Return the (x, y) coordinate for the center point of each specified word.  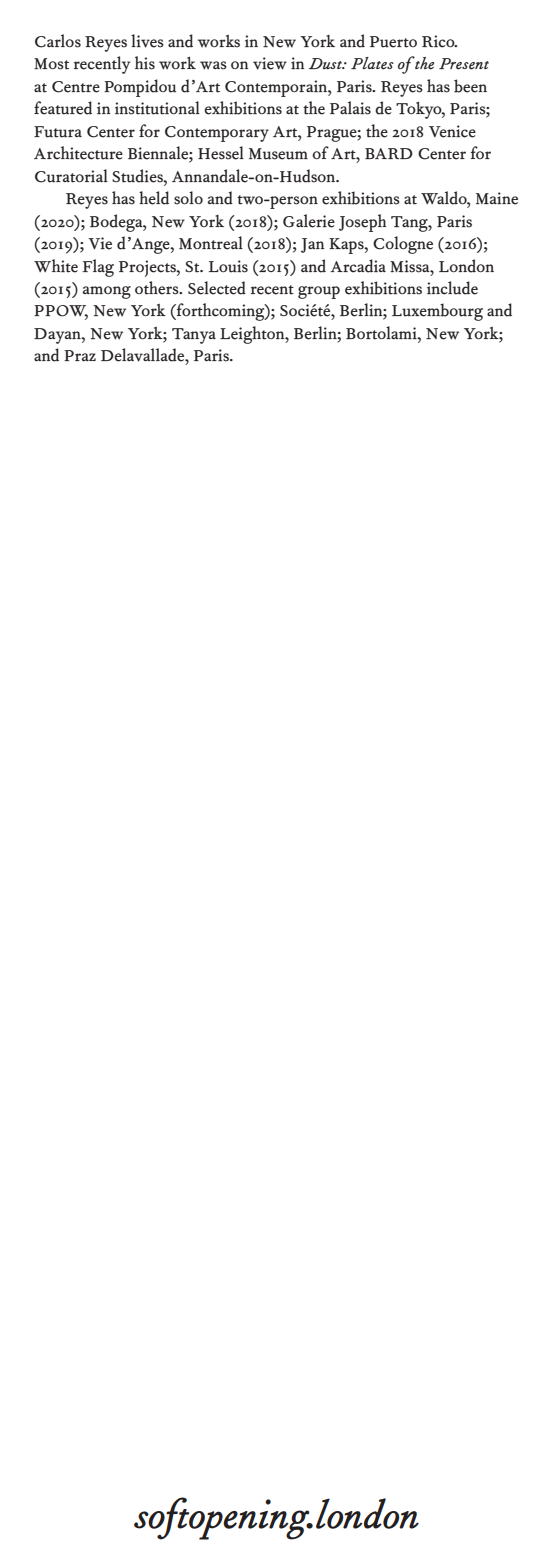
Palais (350, 108)
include (452, 288)
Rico (439, 41)
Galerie (309, 221)
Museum (278, 154)
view (270, 63)
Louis (228, 266)
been (470, 86)
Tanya (194, 336)
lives (147, 41)
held (154, 198)
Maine (497, 198)
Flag (98, 268)
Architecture (78, 153)
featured (63, 108)
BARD (389, 153)
